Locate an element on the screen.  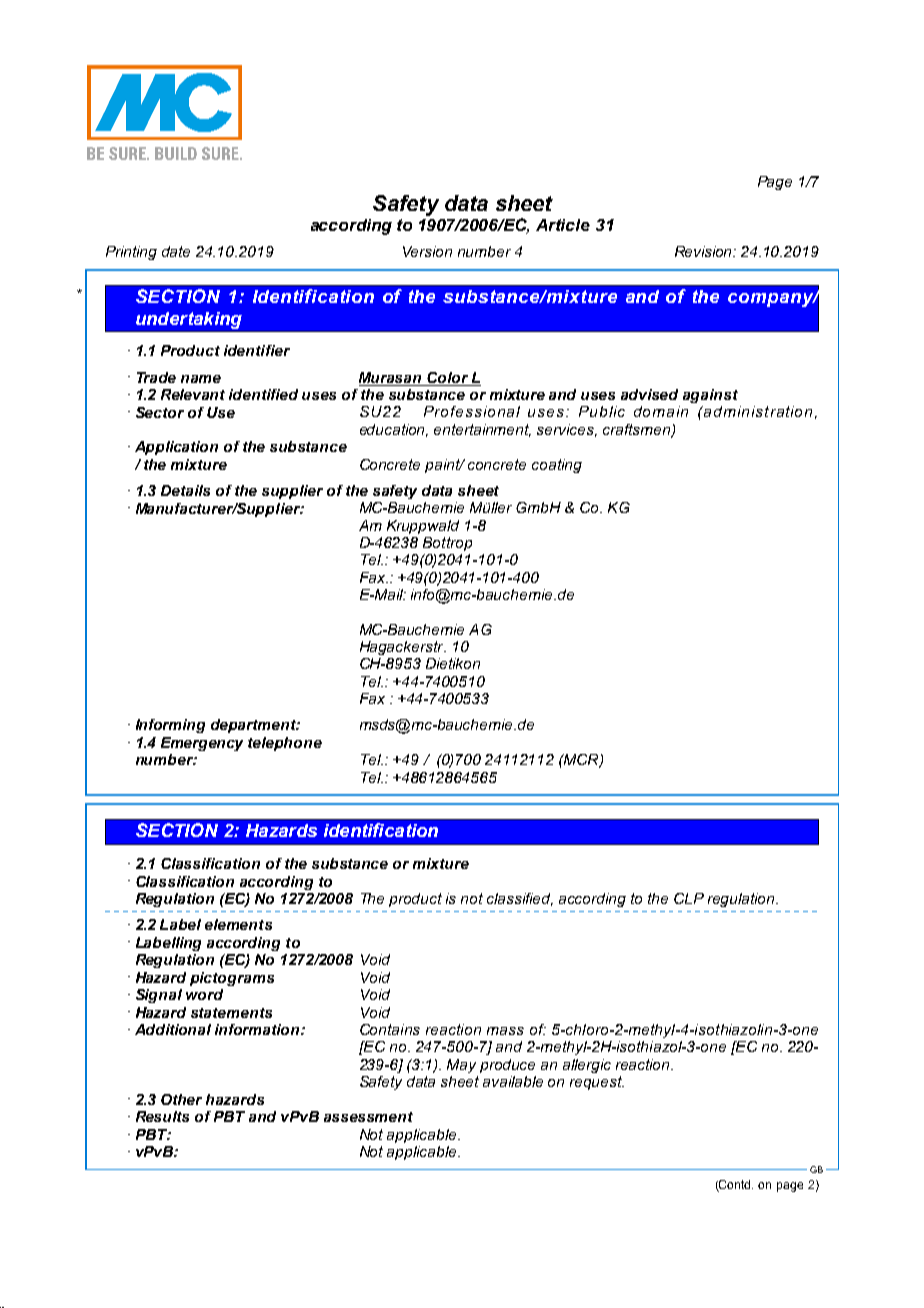
date is located at coordinates (176, 251).
